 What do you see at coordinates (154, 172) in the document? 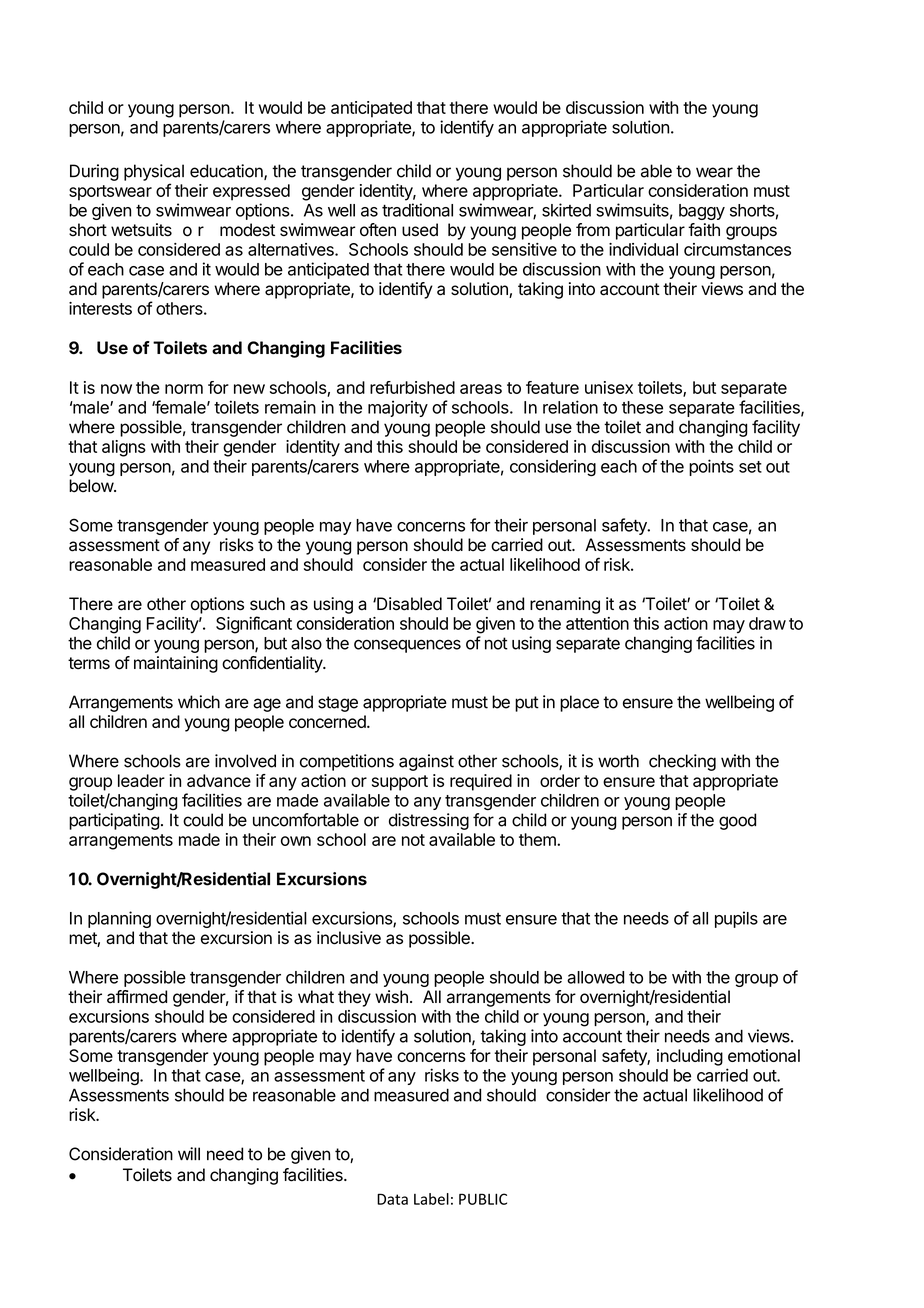
I see `physical` at bounding box center [154, 172].
